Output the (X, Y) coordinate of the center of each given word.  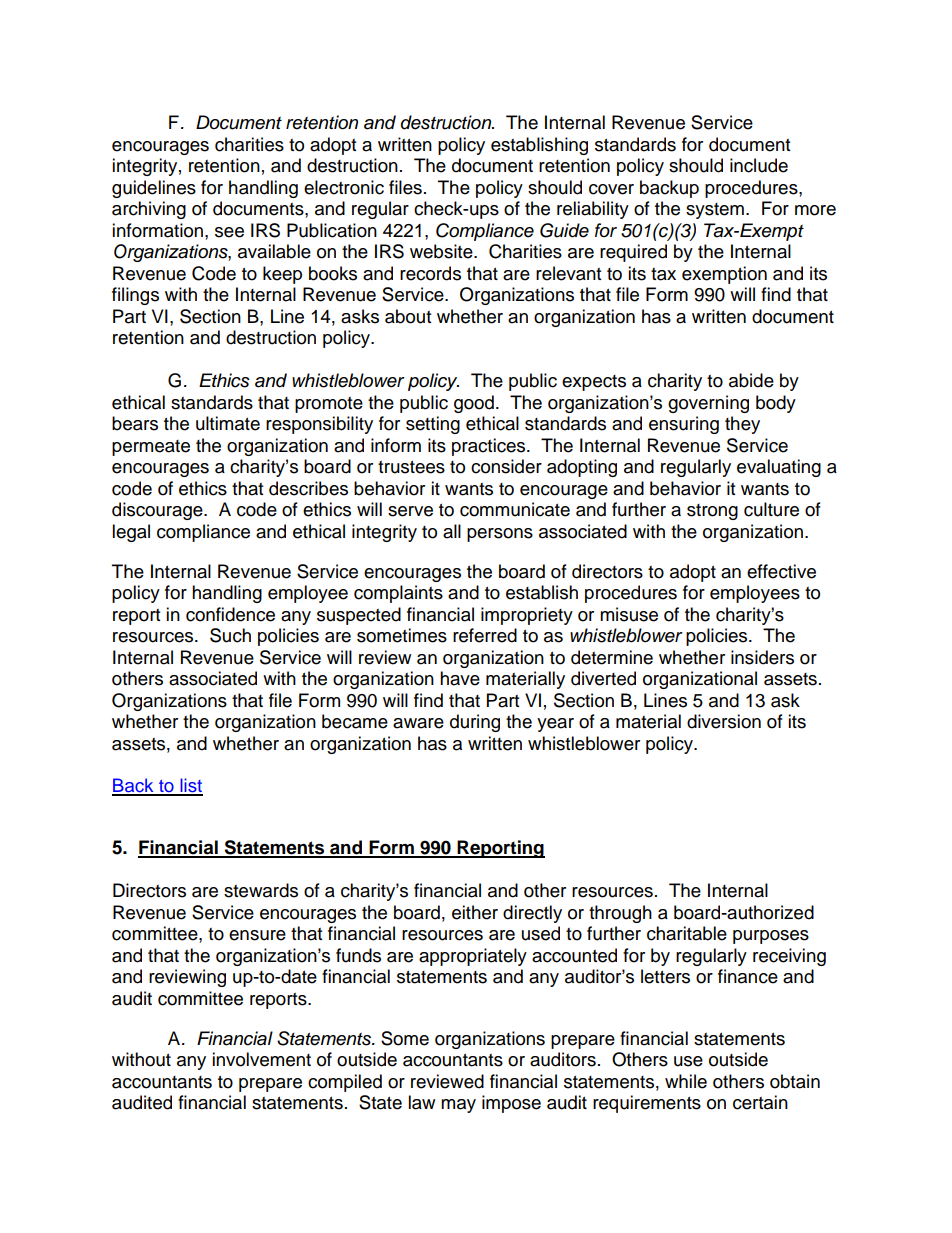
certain (760, 1102)
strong (712, 512)
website (442, 251)
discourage (158, 511)
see (229, 232)
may (458, 1106)
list (190, 786)
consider (506, 466)
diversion (724, 721)
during (475, 723)
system (715, 211)
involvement (261, 1059)
